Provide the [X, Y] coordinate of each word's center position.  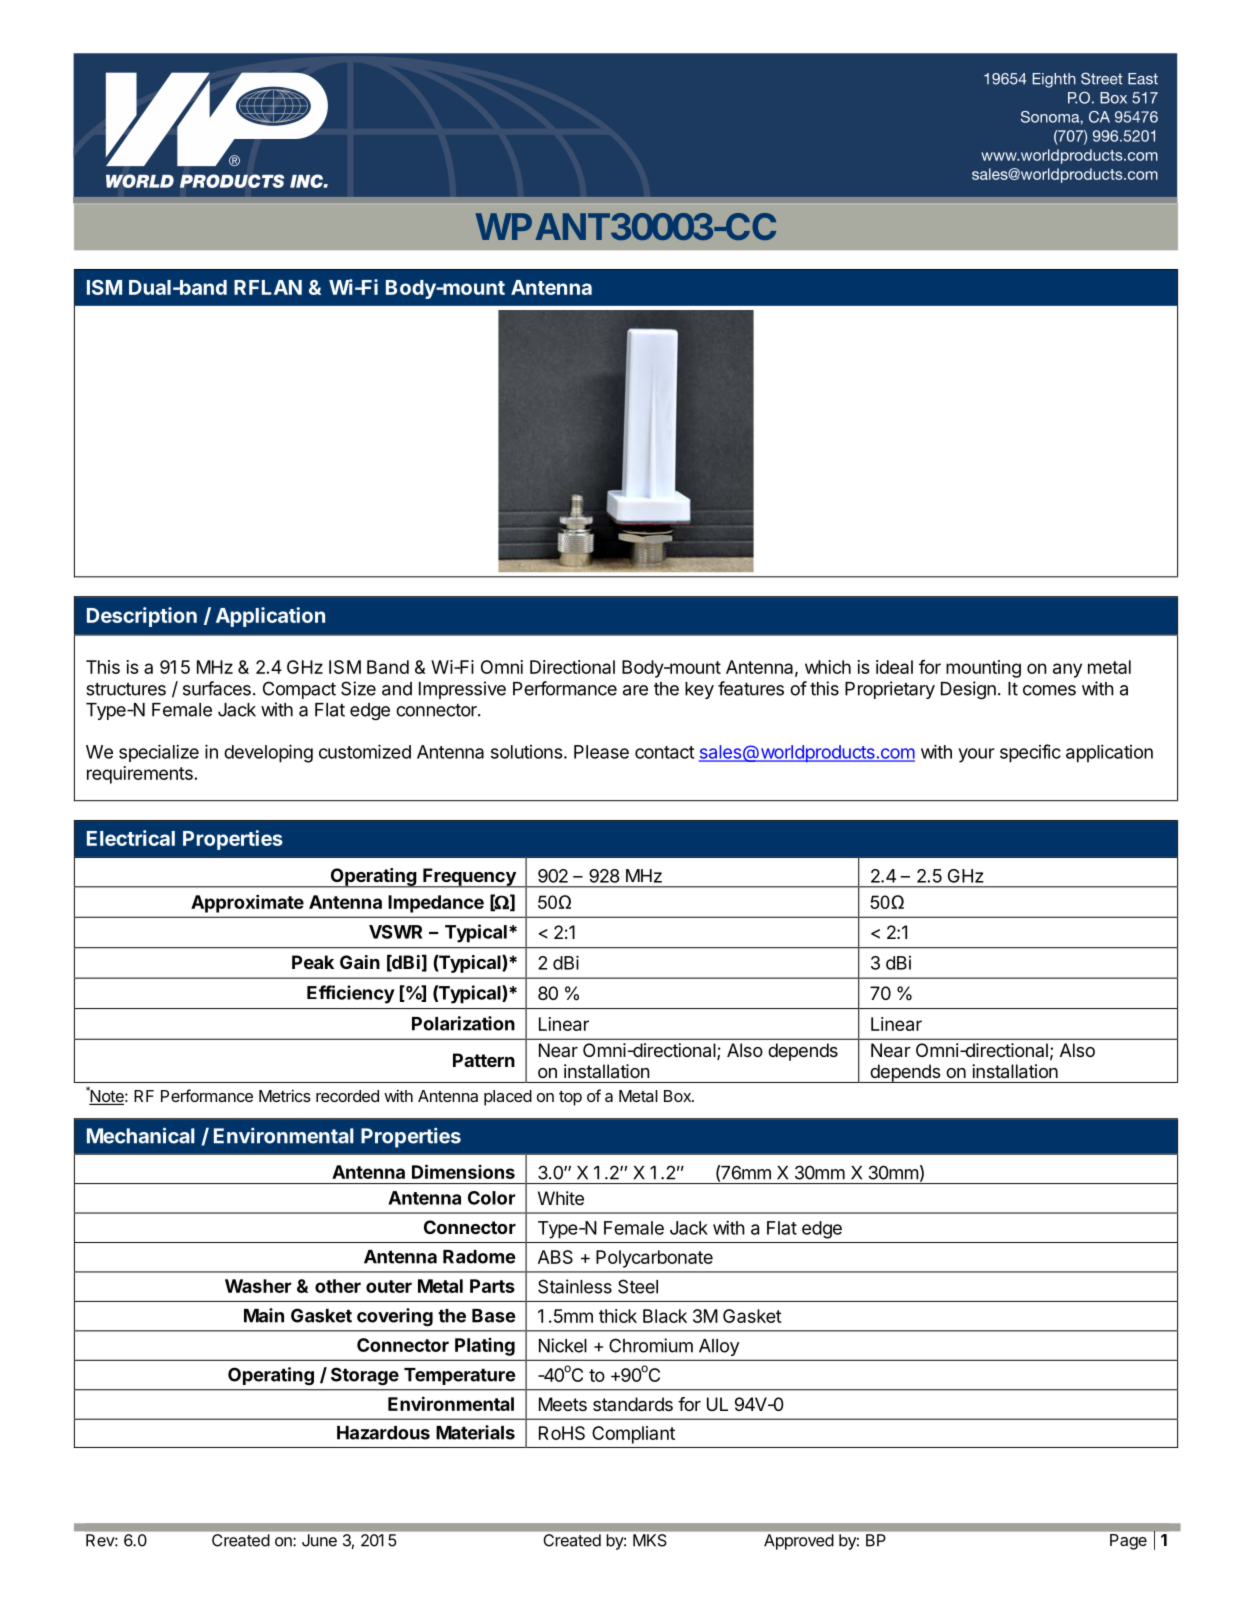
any [1067, 670]
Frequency [469, 878]
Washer [258, 1286]
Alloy [719, 1347]
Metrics [285, 1095]
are [635, 690]
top [570, 1098]
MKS [649, 1540]
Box [678, 1096]
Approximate [247, 903]
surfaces [217, 688]
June [319, 1540]
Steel [638, 1286]
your [976, 755]
